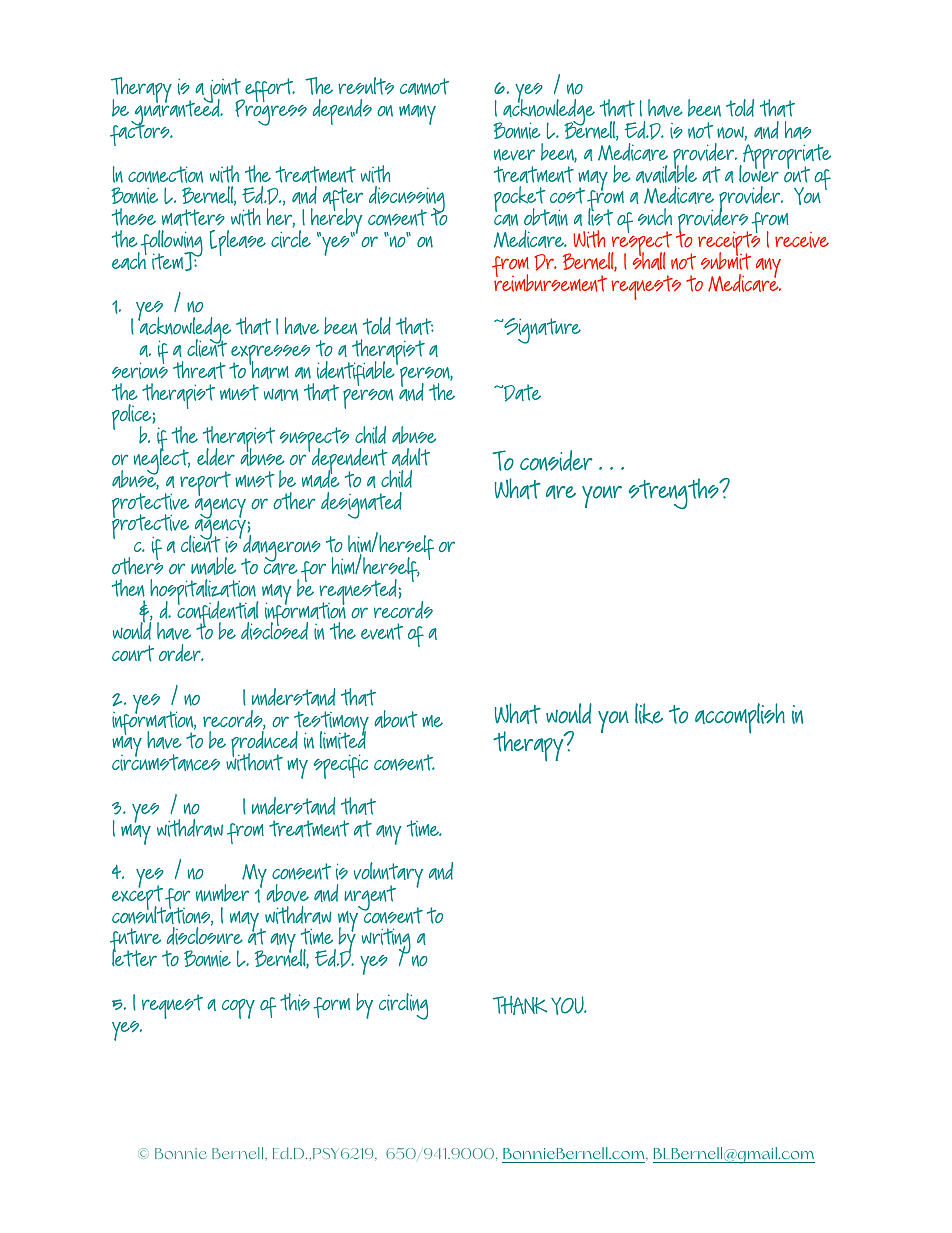  What do you see at coordinates (798, 130) in the screenshot?
I see `has` at bounding box center [798, 130].
